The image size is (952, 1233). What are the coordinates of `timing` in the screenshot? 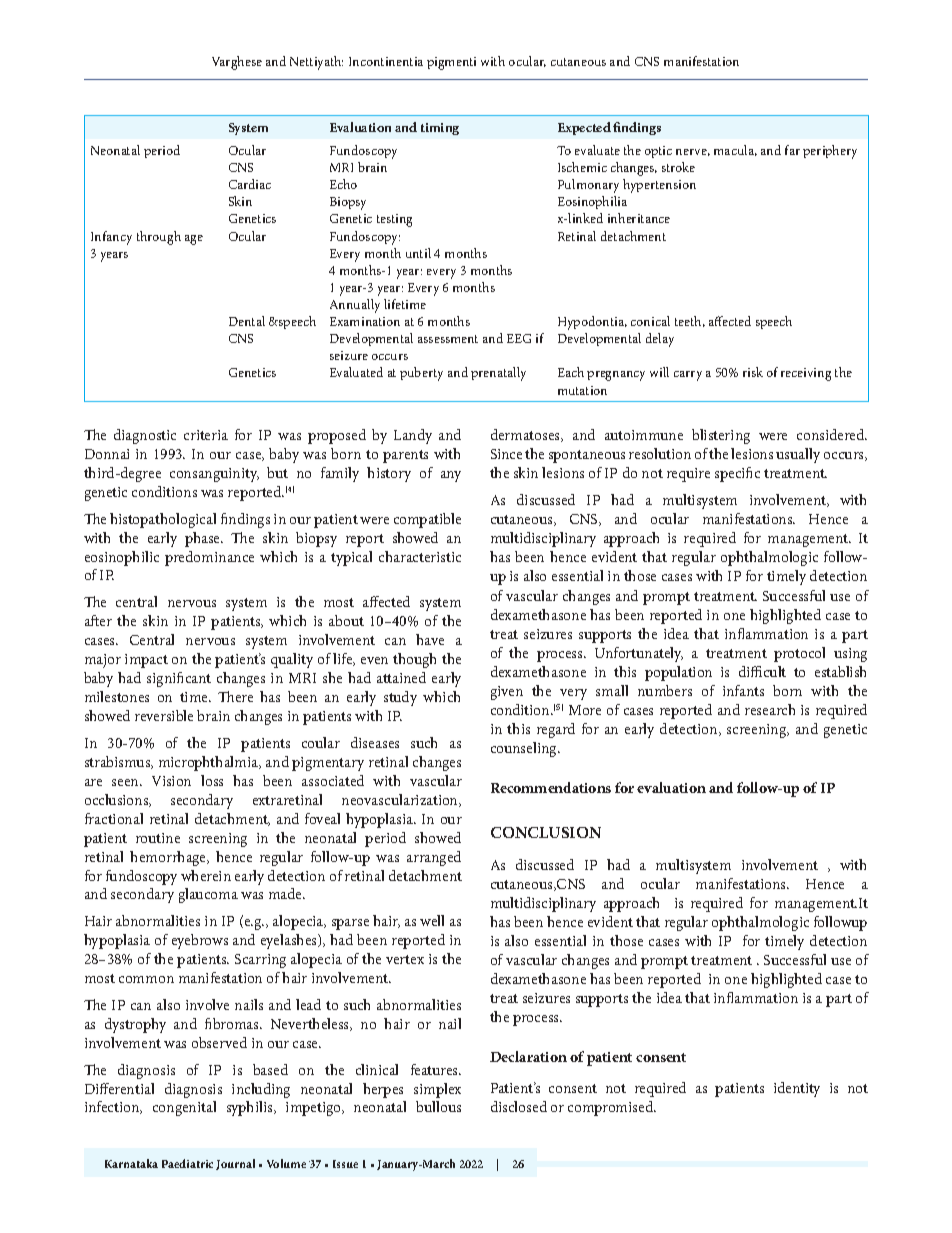 It's located at (440, 129).
